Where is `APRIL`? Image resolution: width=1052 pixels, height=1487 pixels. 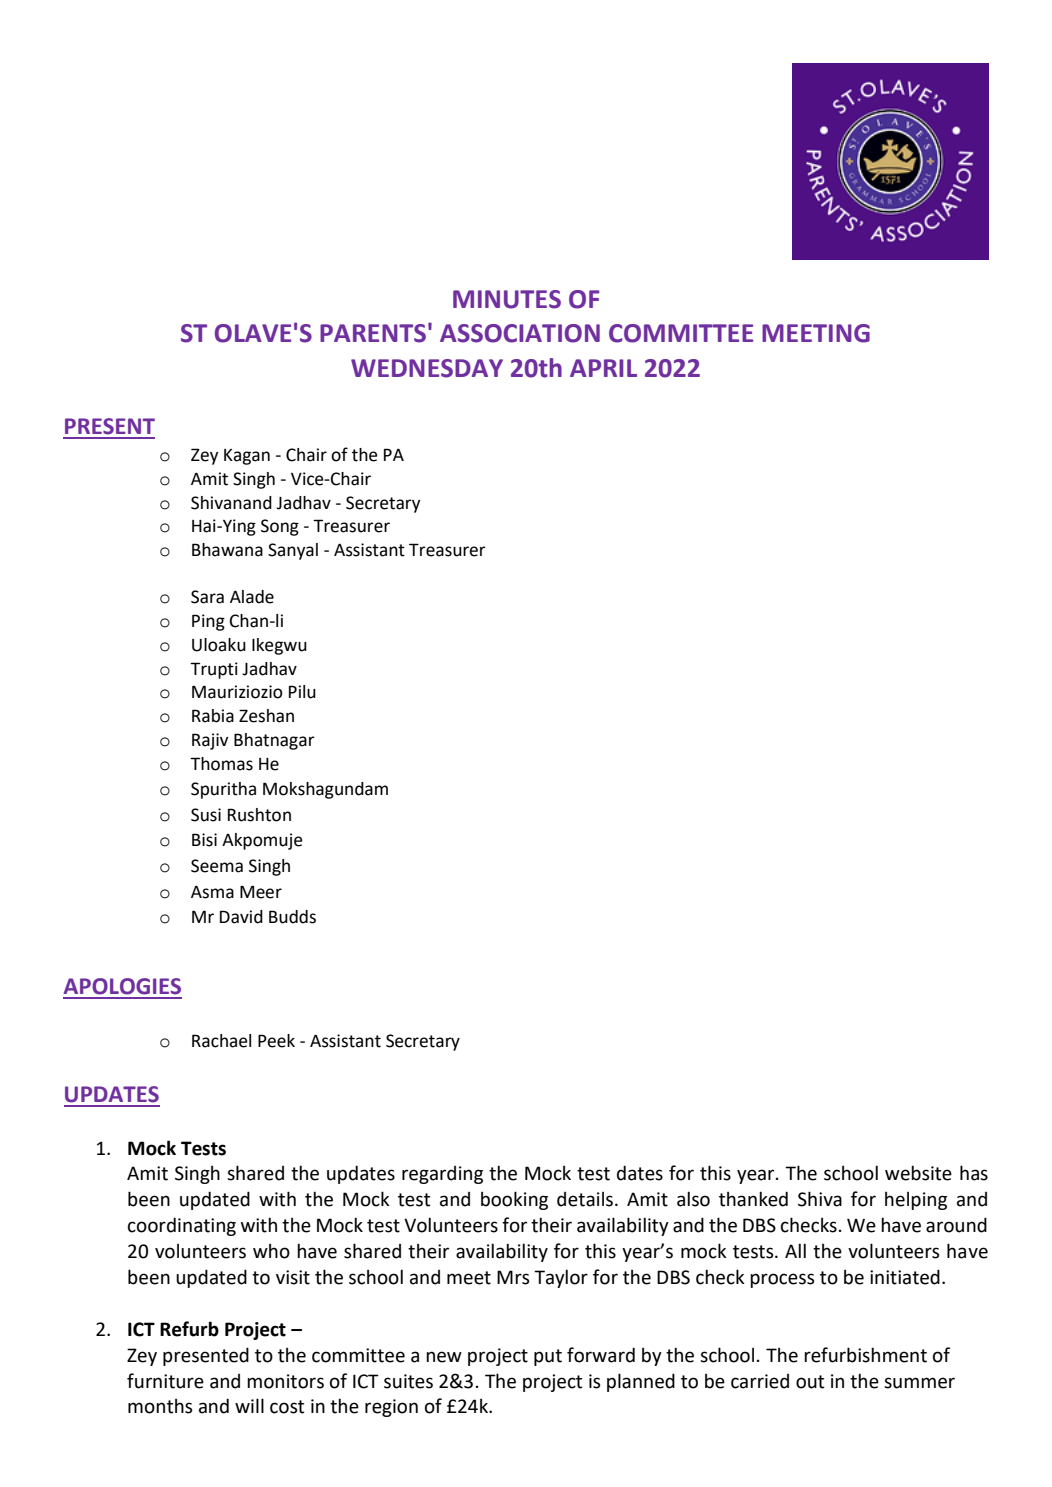
APRIL is located at coordinates (603, 368).
